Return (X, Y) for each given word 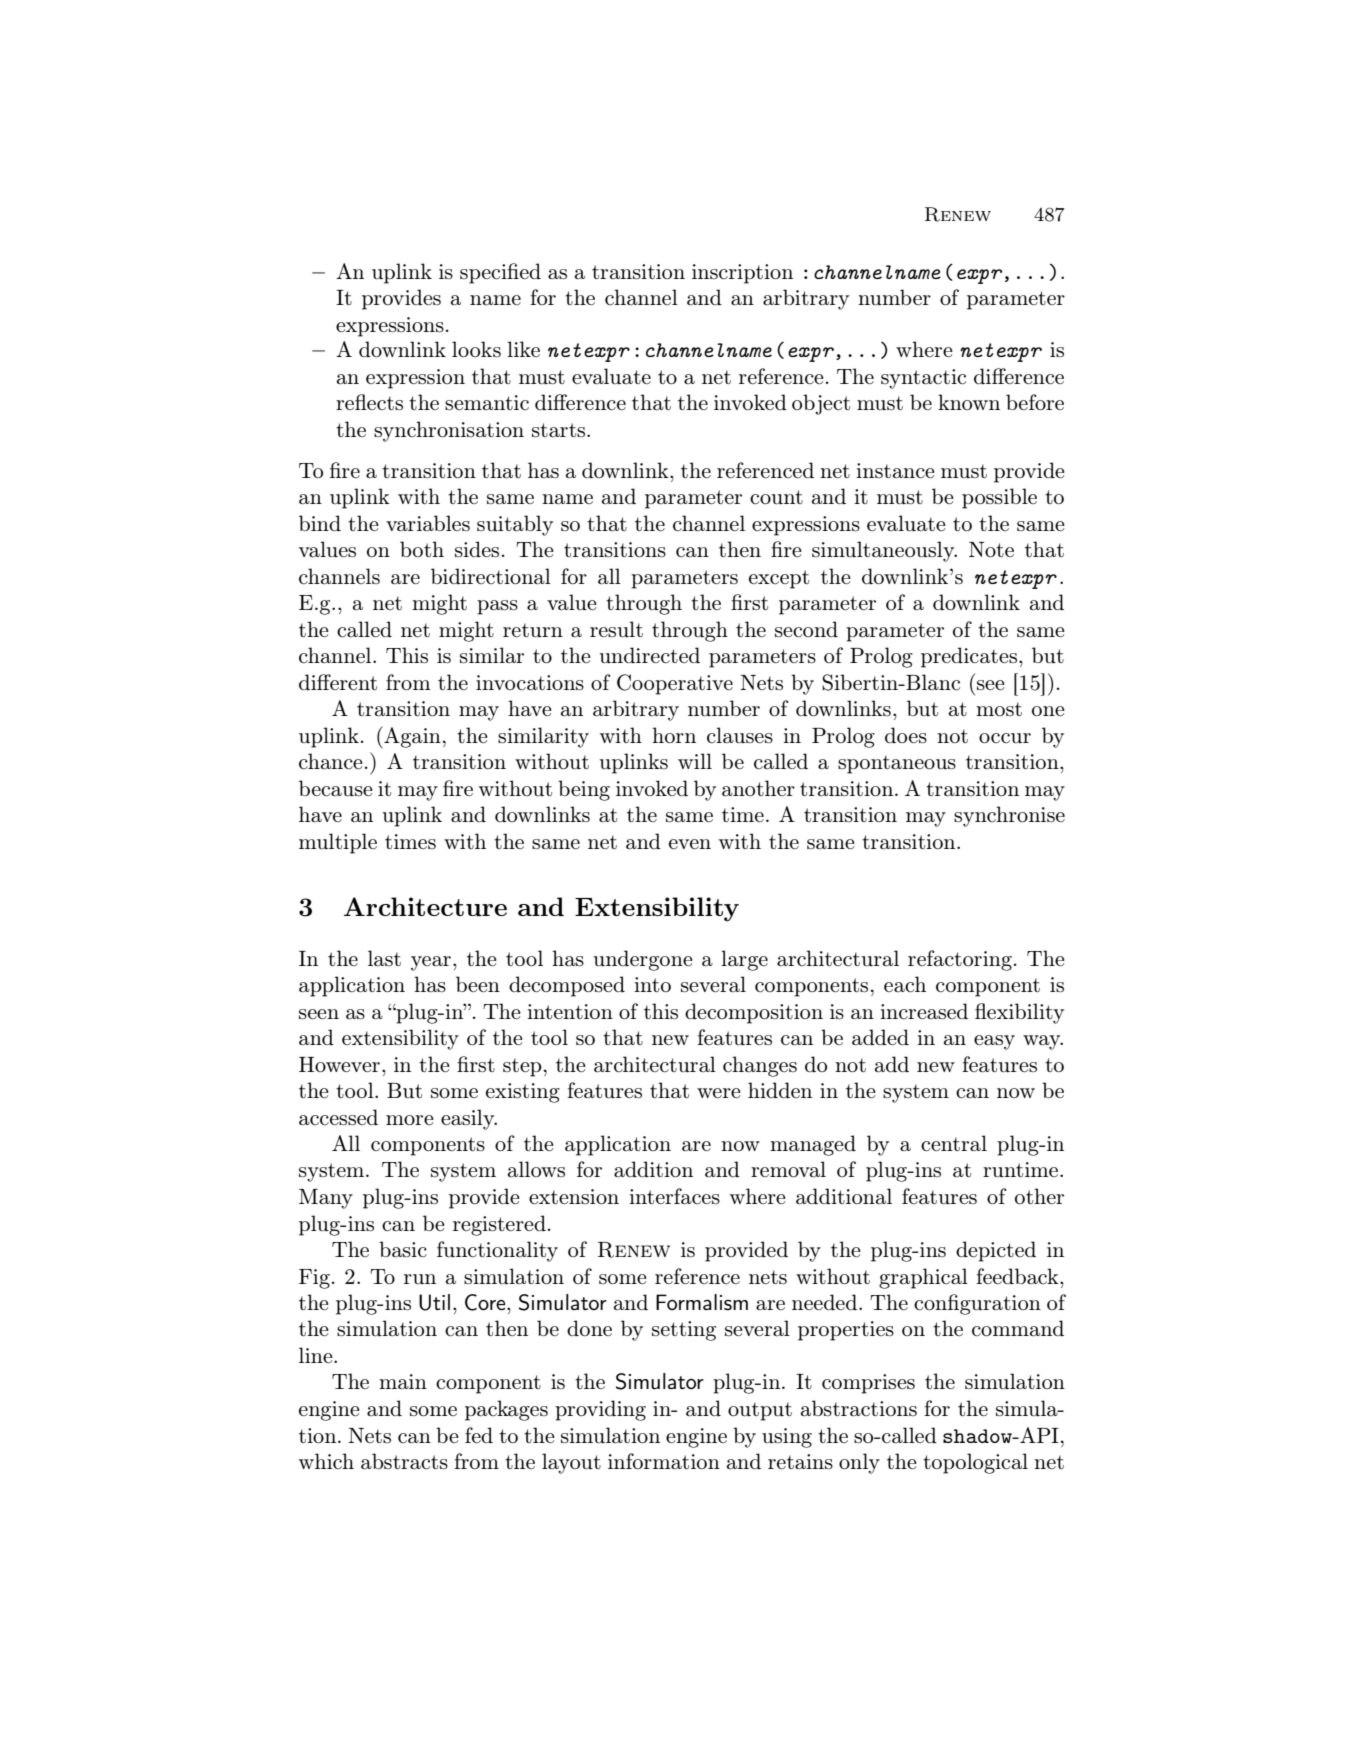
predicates (969, 657)
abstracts (404, 1461)
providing (600, 1410)
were (719, 1093)
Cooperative (675, 684)
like (523, 349)
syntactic (923, 379)
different (338, 682)
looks (476, 349)
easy (994, 1042)
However (339, 1065)
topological (975, 1463)
